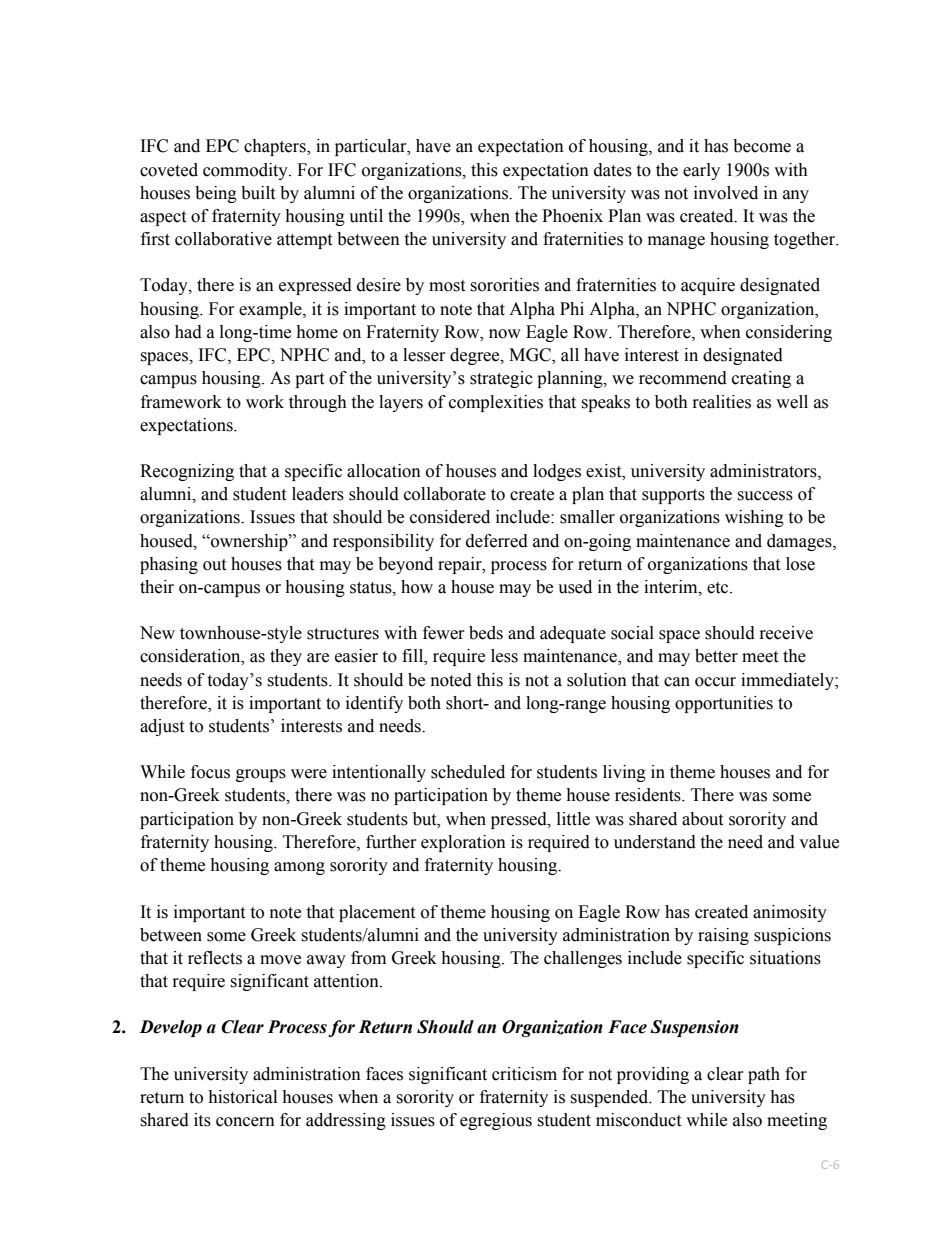 Image resolution: width=952 pixels, height=1233 pixels. I want to click on had, so click(188, 332).
